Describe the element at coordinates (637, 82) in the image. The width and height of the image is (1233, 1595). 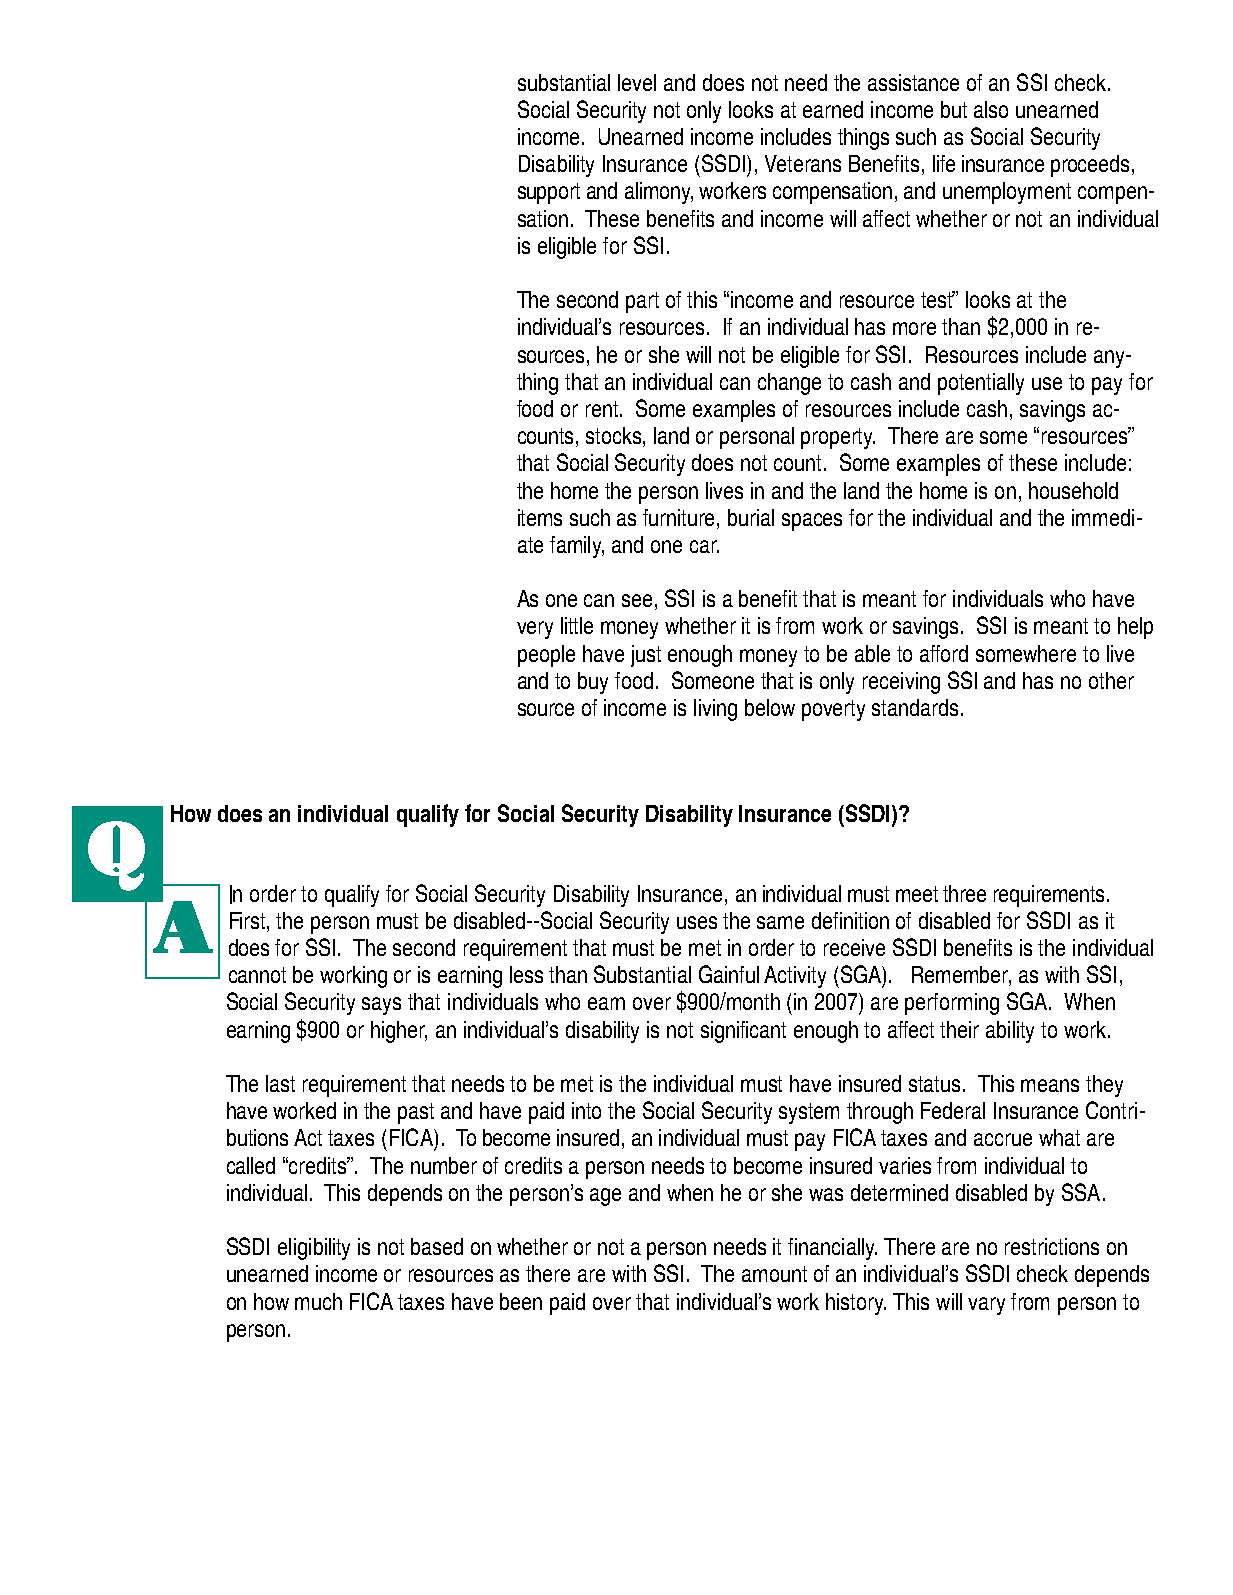
I see `level` at that location.
